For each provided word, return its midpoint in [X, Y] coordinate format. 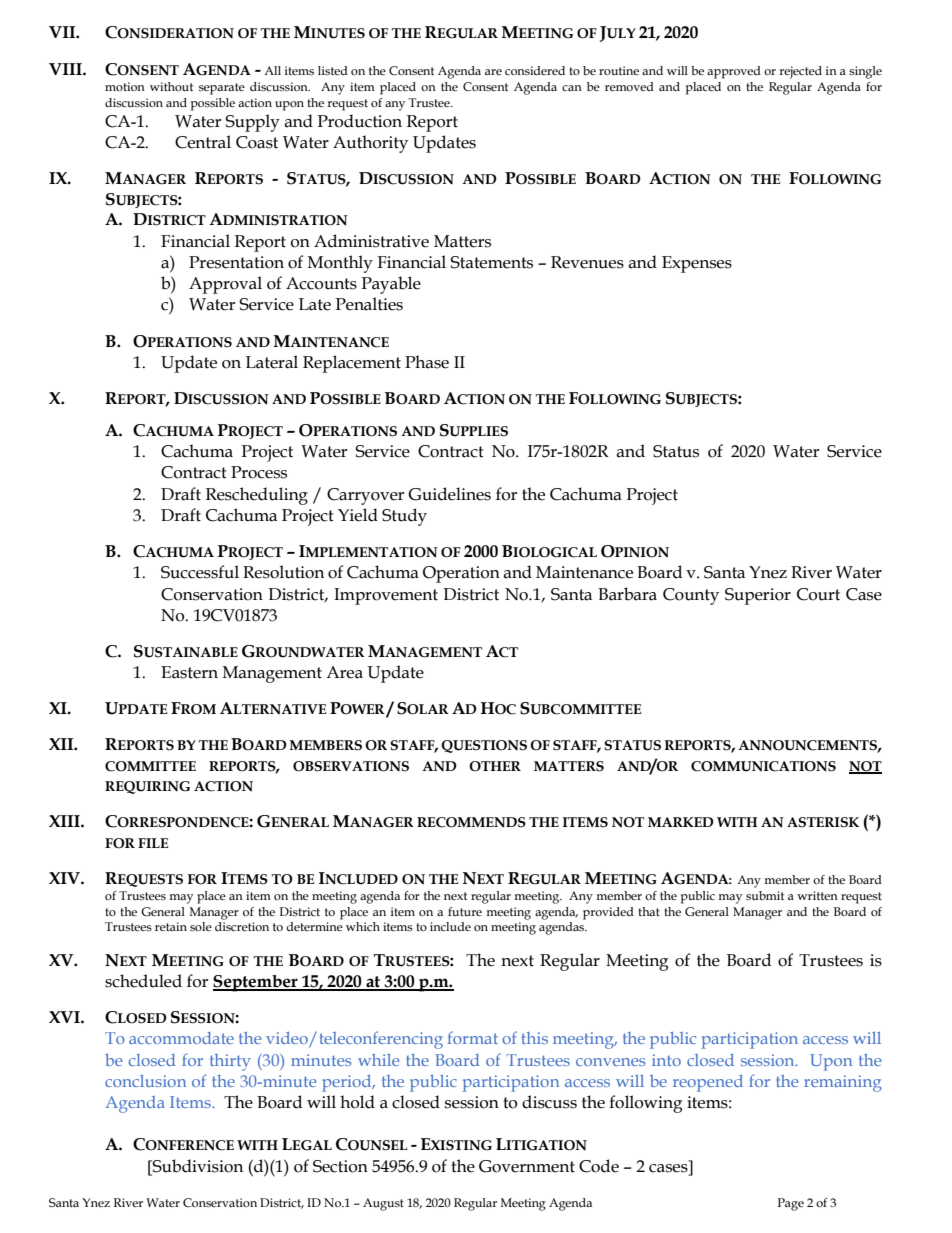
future [465, 911]
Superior [758, 596]
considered [535, 70]
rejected [800, 72]
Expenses [697, 264]
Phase [427, 362]
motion [125, 86]
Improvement [386, 596]
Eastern [189, 672]
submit [765, 895]
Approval [225, 285]
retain [171, 926]
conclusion [145, 1081]
